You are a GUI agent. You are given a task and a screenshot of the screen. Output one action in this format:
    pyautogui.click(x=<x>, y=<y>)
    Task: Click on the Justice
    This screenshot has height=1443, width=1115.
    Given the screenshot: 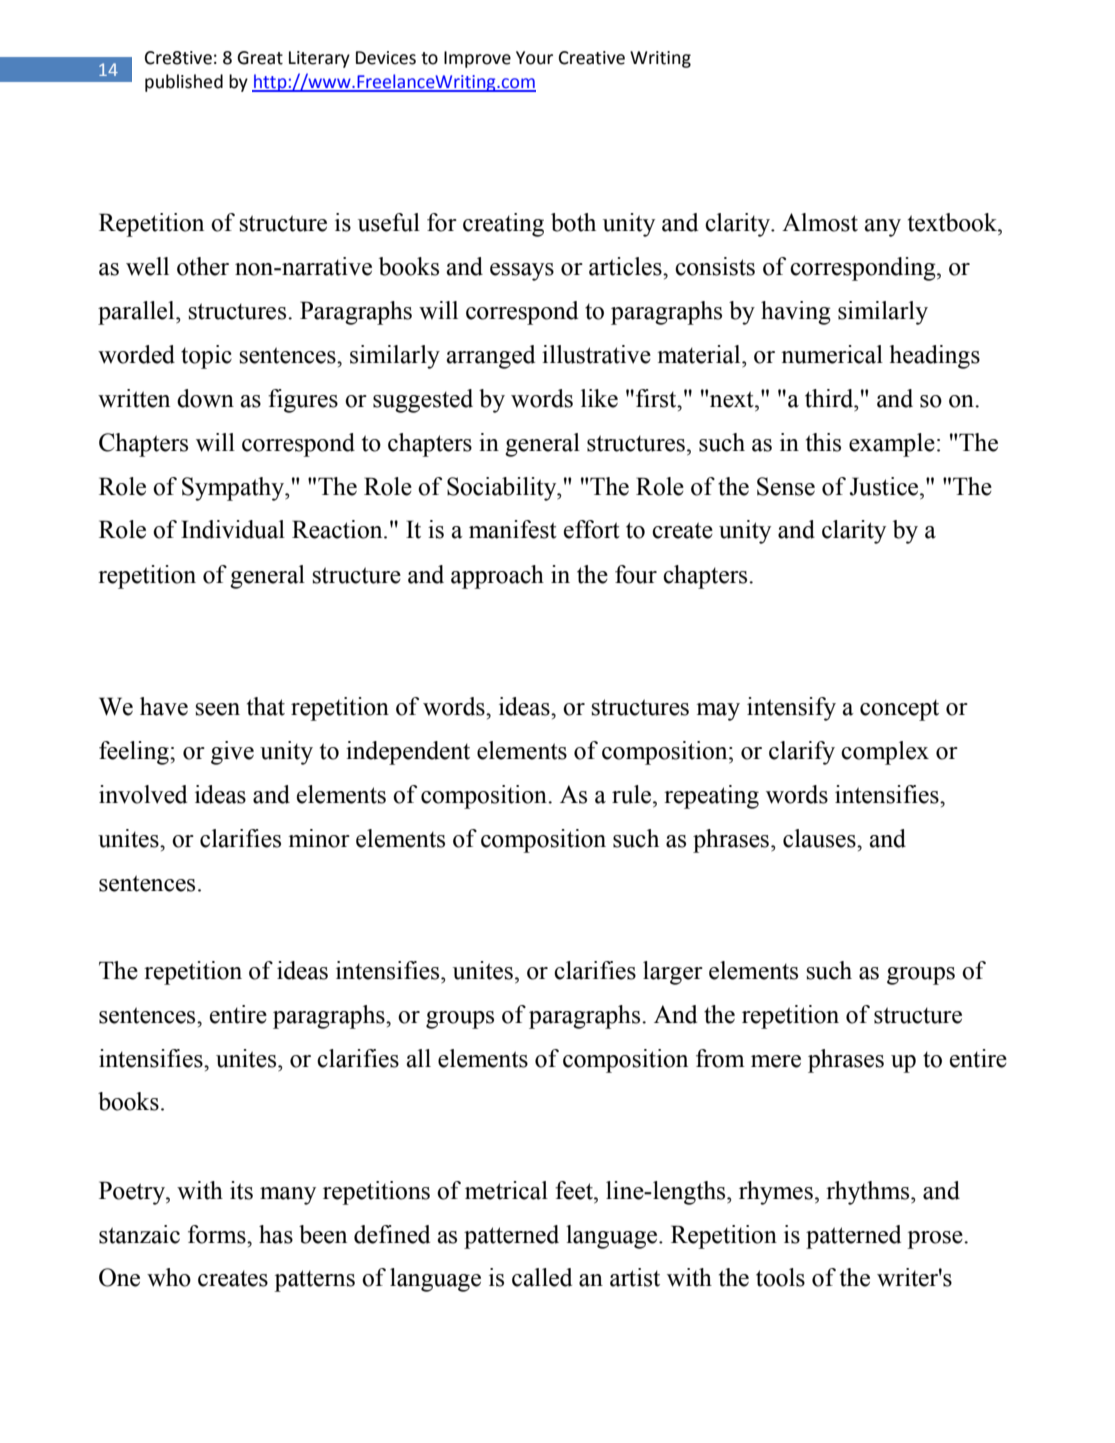 What is the action you would take?
    pyautogui.click(x=885, y=486)
